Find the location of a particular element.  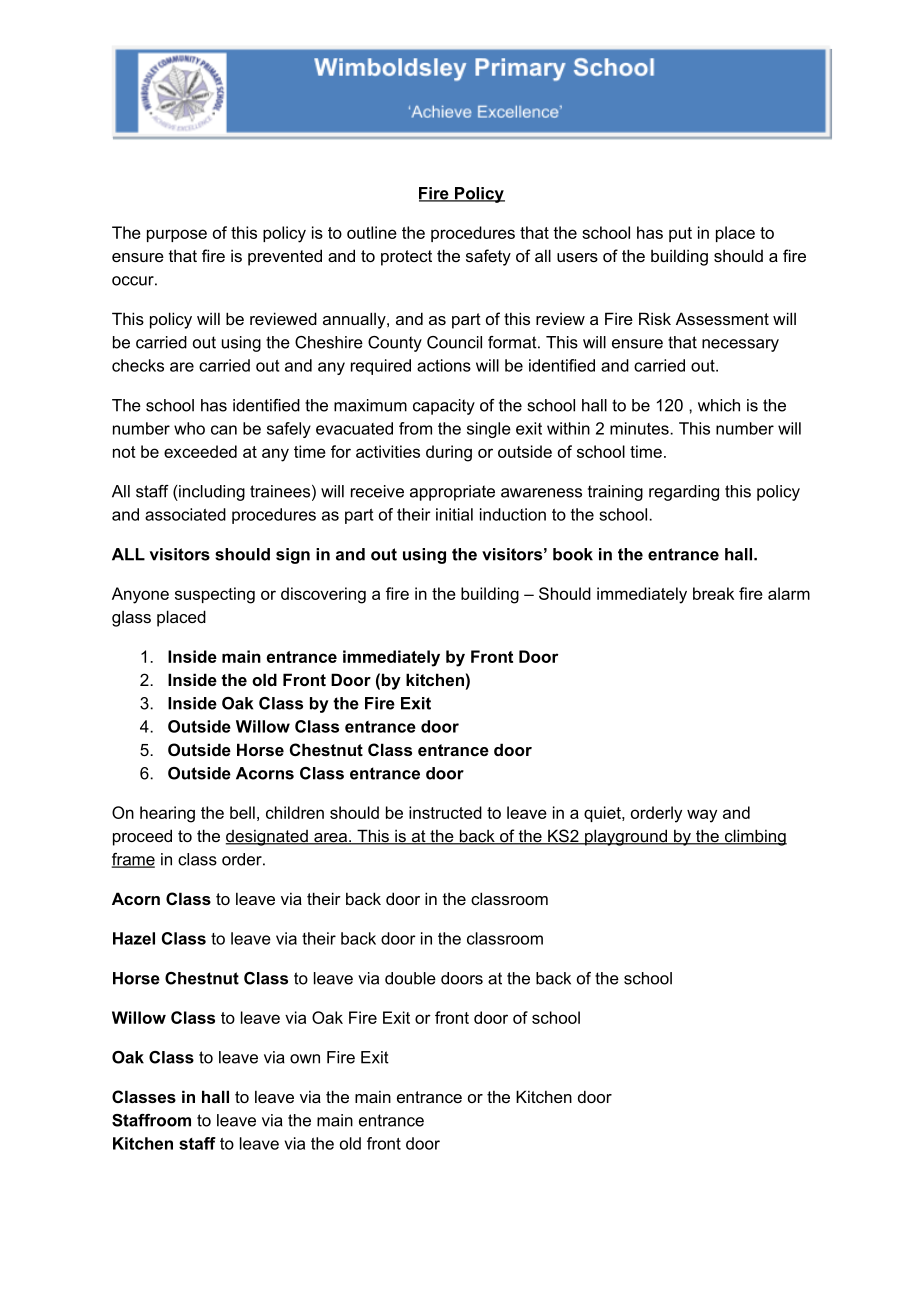

suspecting is located at coordinates (215, 595).
